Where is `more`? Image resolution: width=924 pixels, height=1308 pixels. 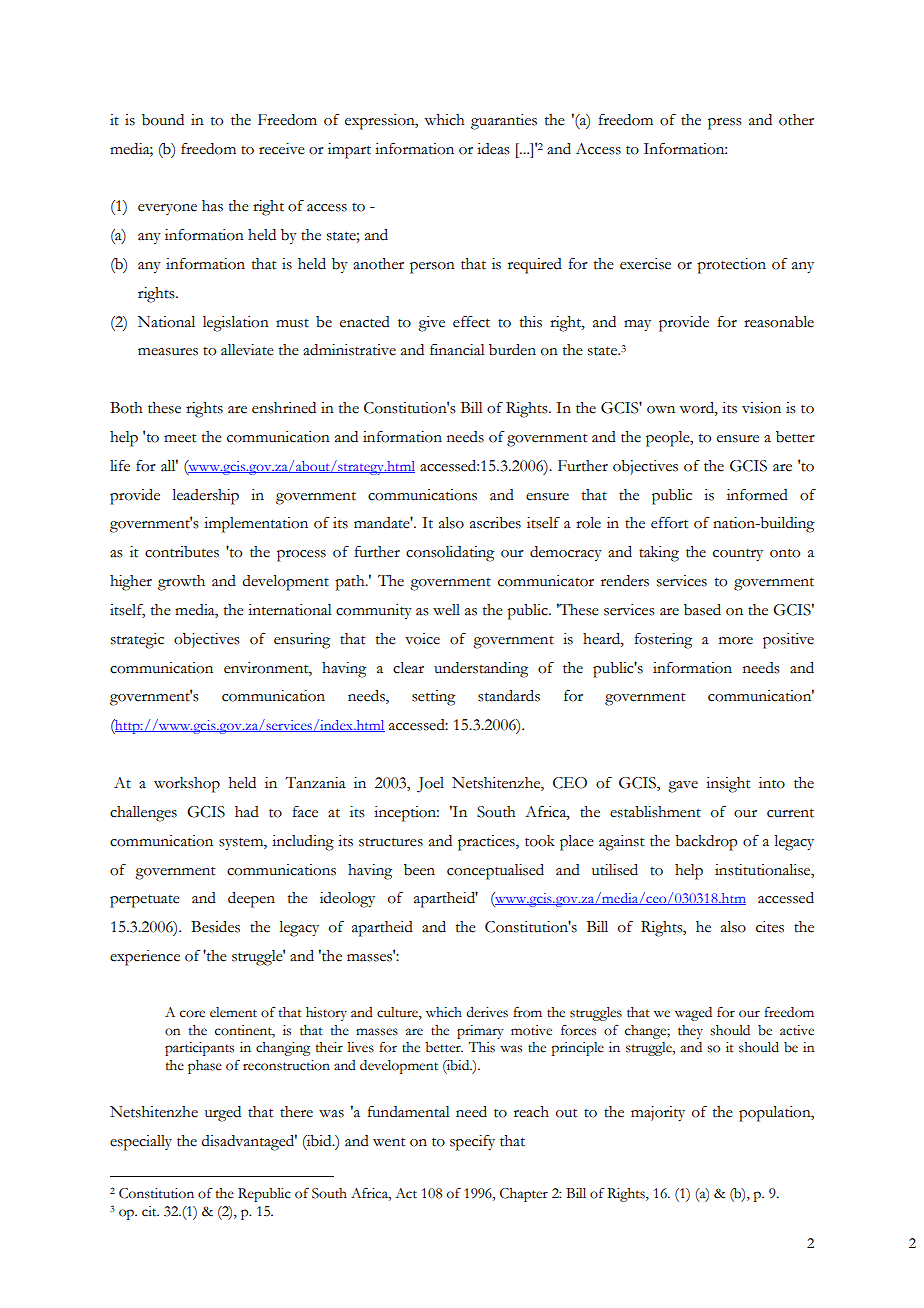 more is located at coordinates (736, 641).
